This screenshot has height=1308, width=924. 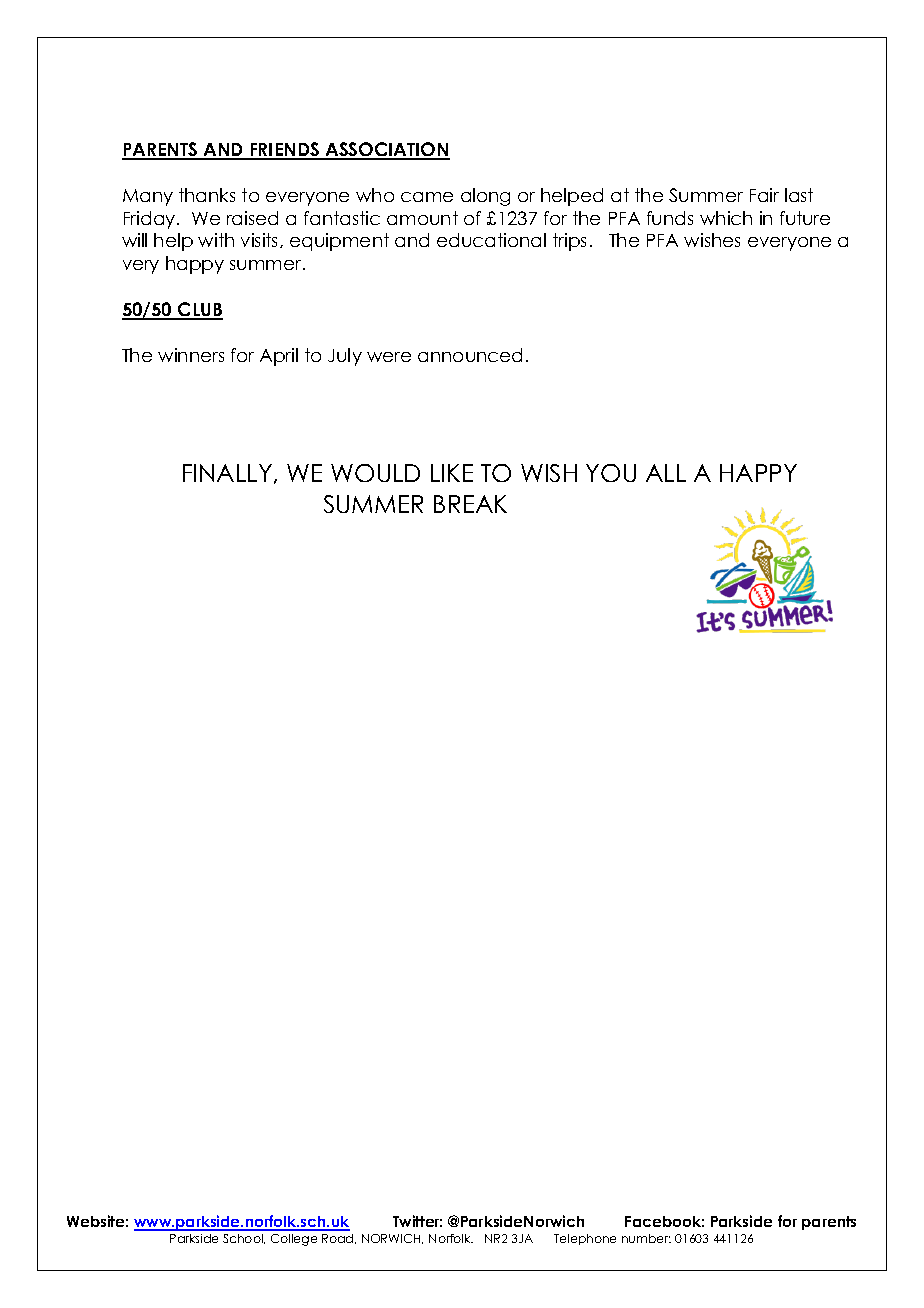 What do you see at coordinates (485, 197) in the screenshot?
I see `along` at bounding box center [485, 197].
